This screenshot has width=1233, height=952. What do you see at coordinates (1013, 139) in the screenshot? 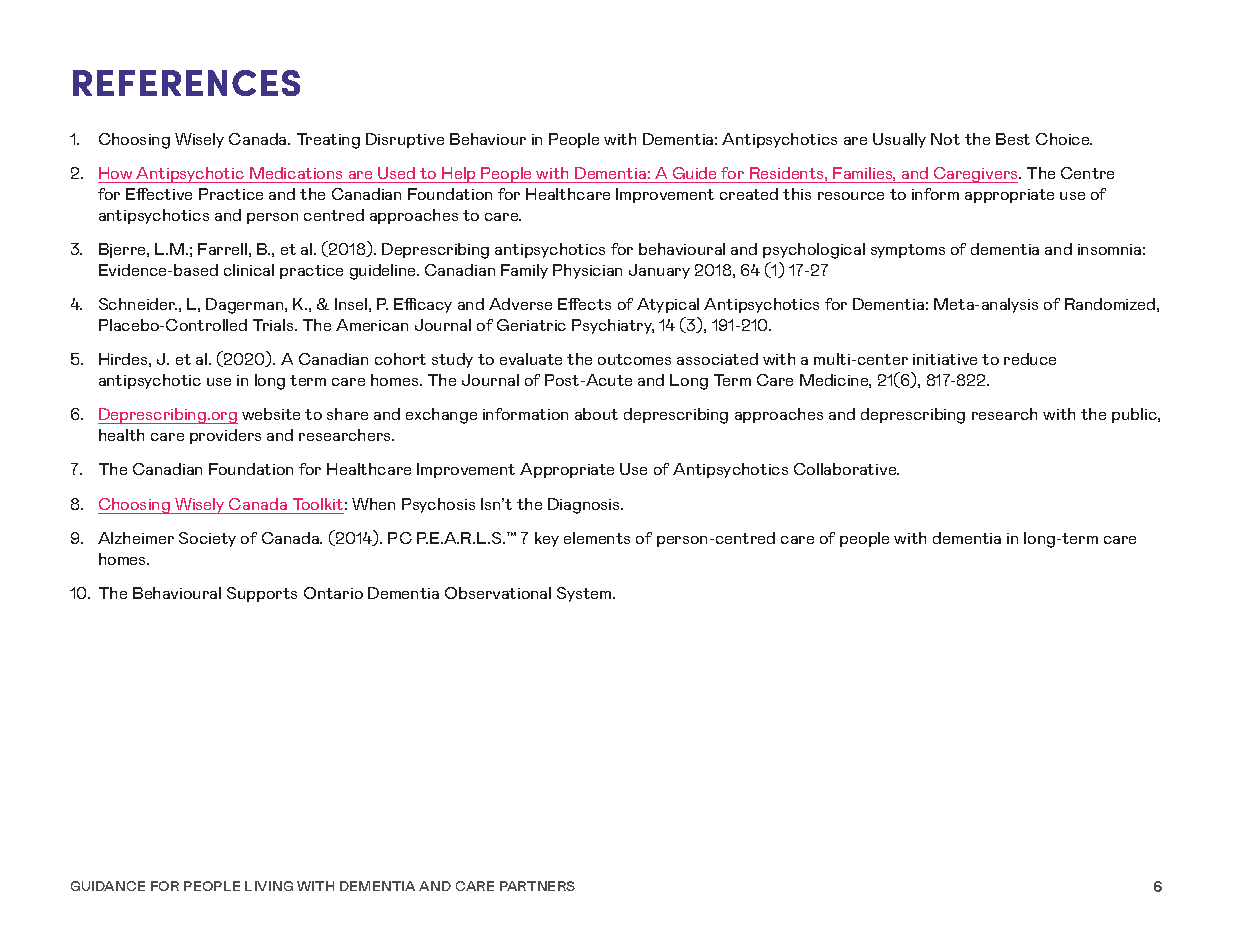
I see `Best` at bounding box center [1013, 139].
